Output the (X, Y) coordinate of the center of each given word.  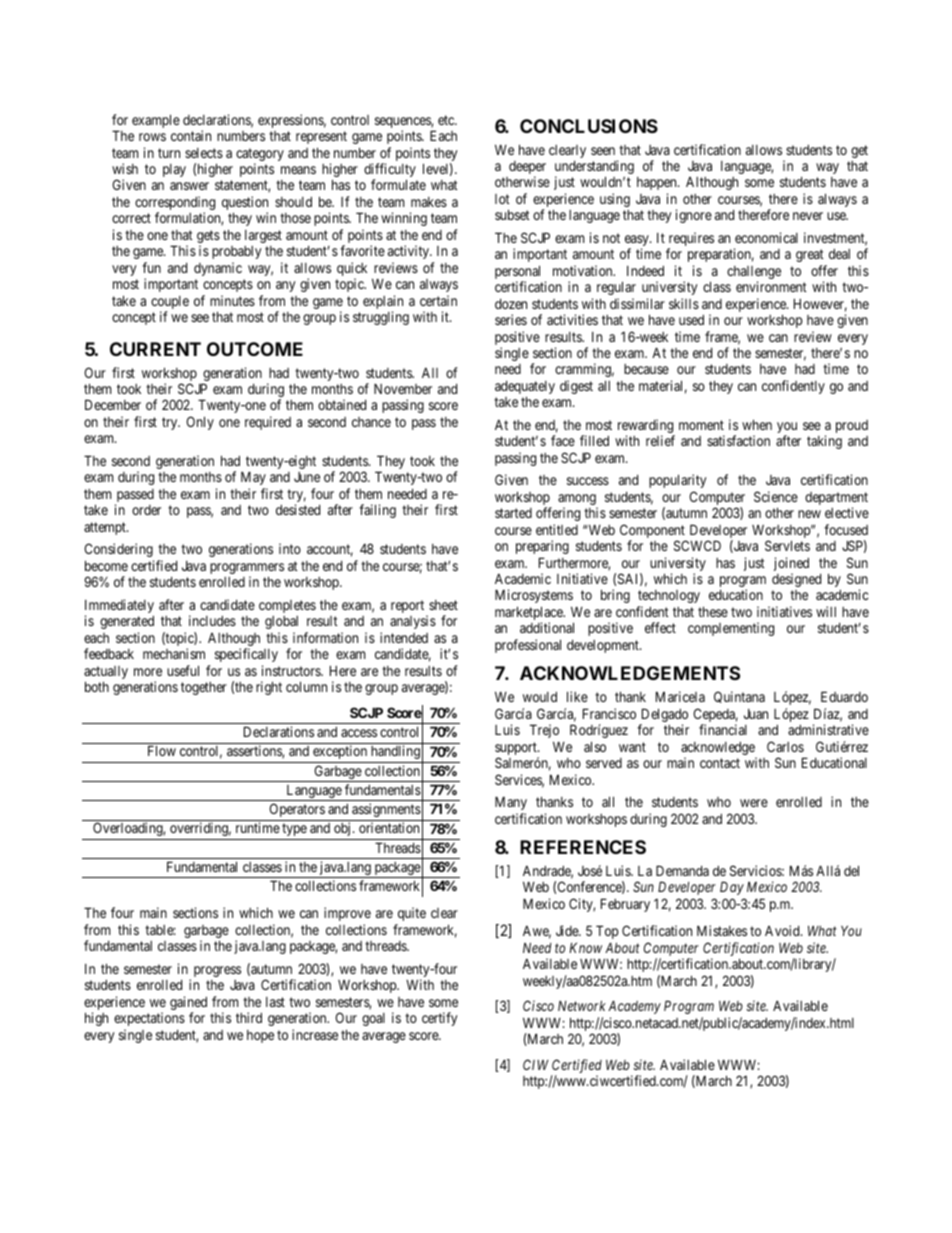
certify (439, 1019)
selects (204, 153)
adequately (525, 389)
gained (188, 1004)
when (757, 424)
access (359, 733)
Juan (756, 714)
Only (200, 423)
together (204, 688)
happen (658, 183)
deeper (527, 169)
